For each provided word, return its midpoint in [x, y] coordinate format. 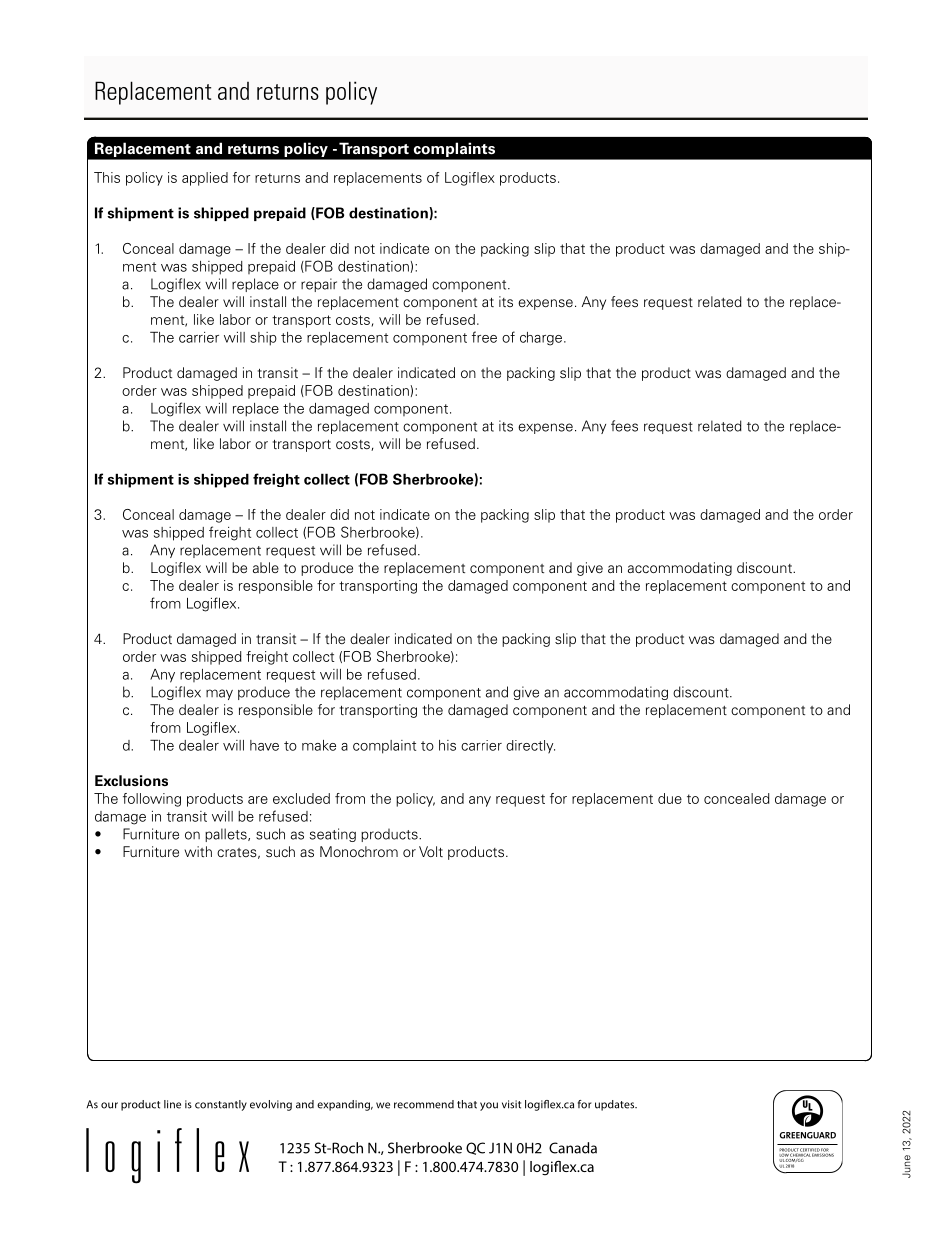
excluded [301, 798]
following [152, 800]
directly [530, 747]
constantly [221, 1105]
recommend [424, 1104]
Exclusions [131, 781]
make [319, 745]
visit [511, 1104]
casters [338, 1060]
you [489, 1106]
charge [541, 339]
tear [223, 603]
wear [165, 604]
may [219, 694]
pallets [227, 835]
